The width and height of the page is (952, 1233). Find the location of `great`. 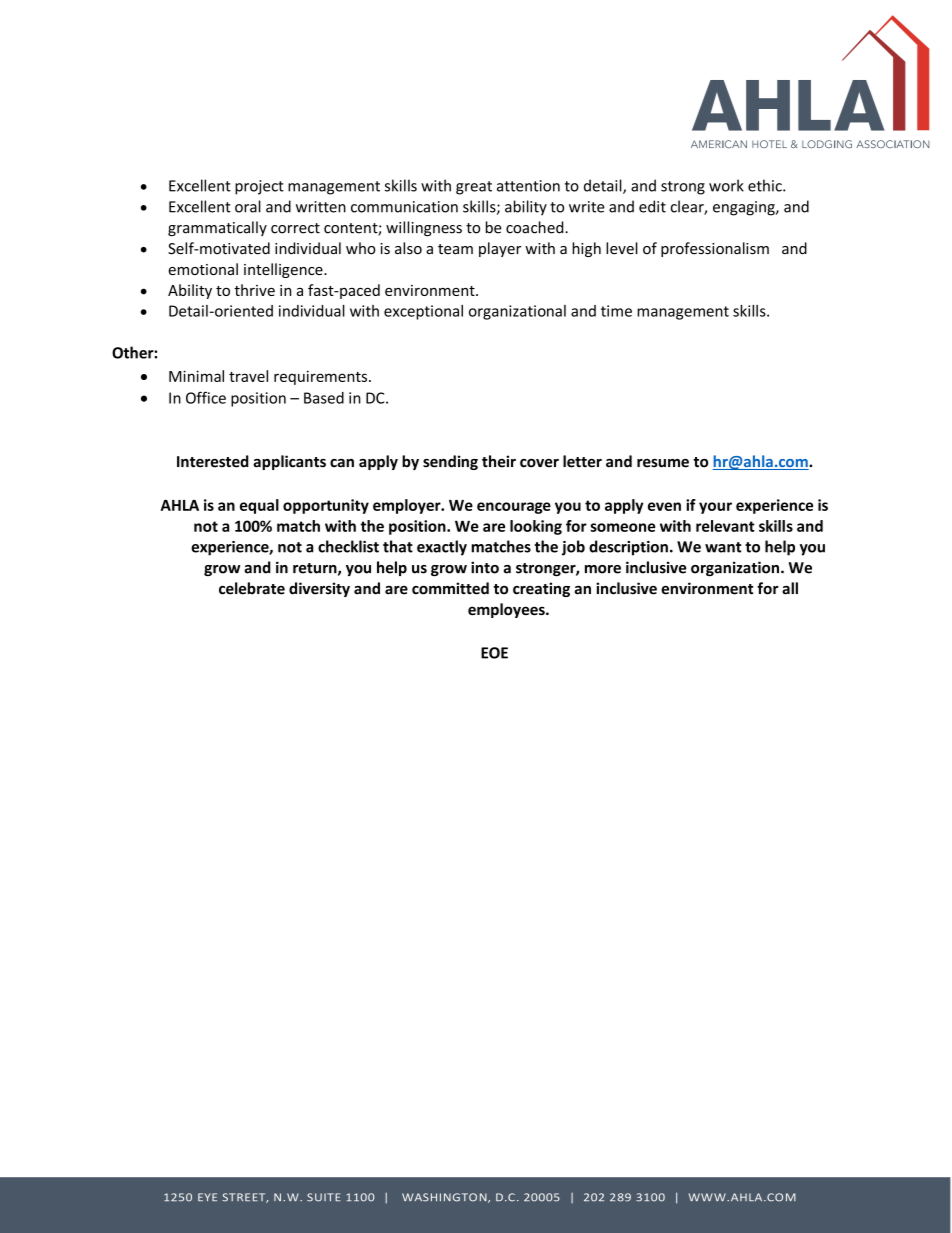

great is located at coordinates (474, 188).
